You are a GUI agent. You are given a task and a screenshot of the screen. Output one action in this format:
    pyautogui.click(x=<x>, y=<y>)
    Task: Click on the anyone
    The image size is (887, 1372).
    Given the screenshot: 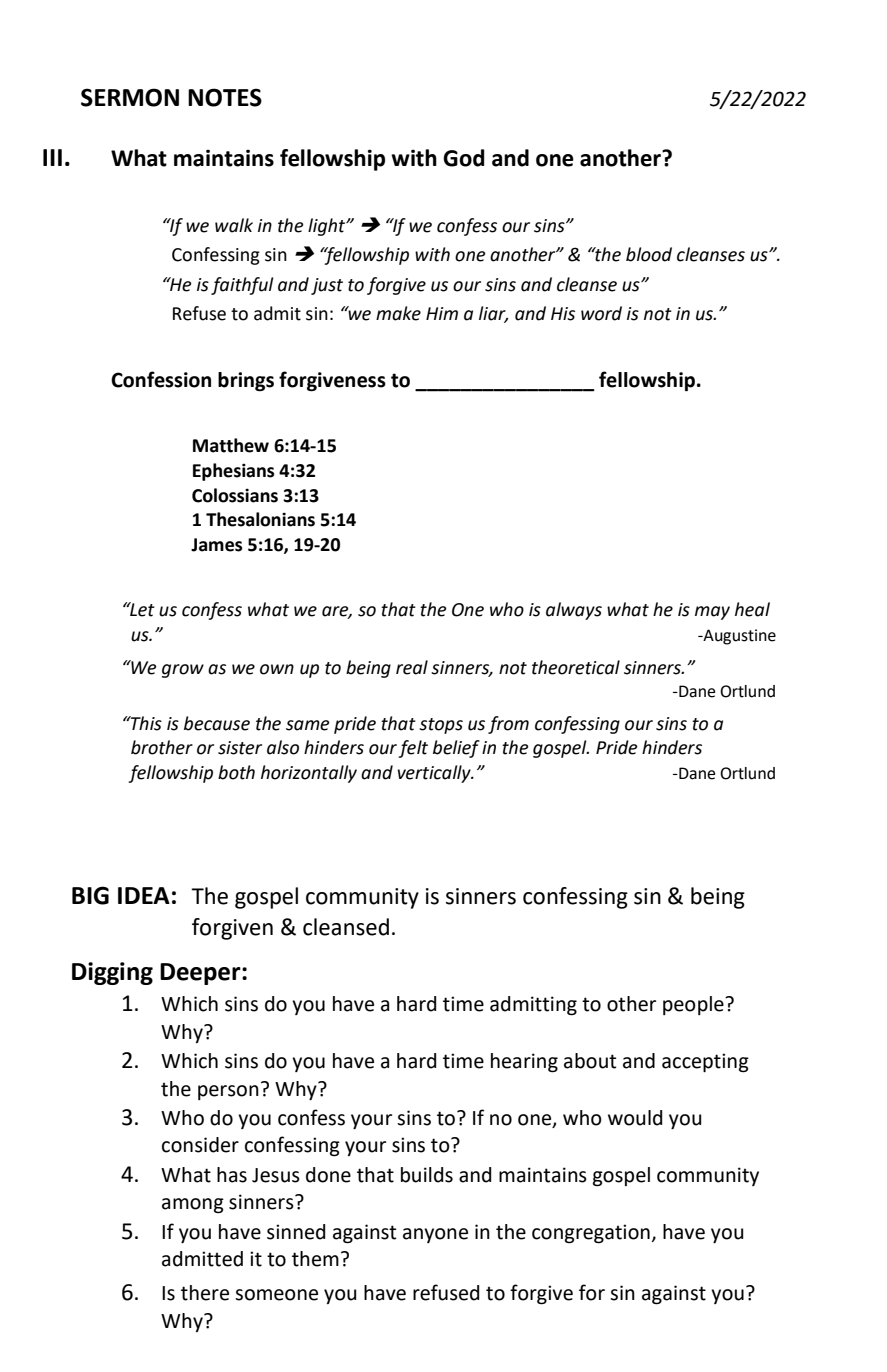 What is the action you would take?
    pyautogui.click(x=435, y=1235)
